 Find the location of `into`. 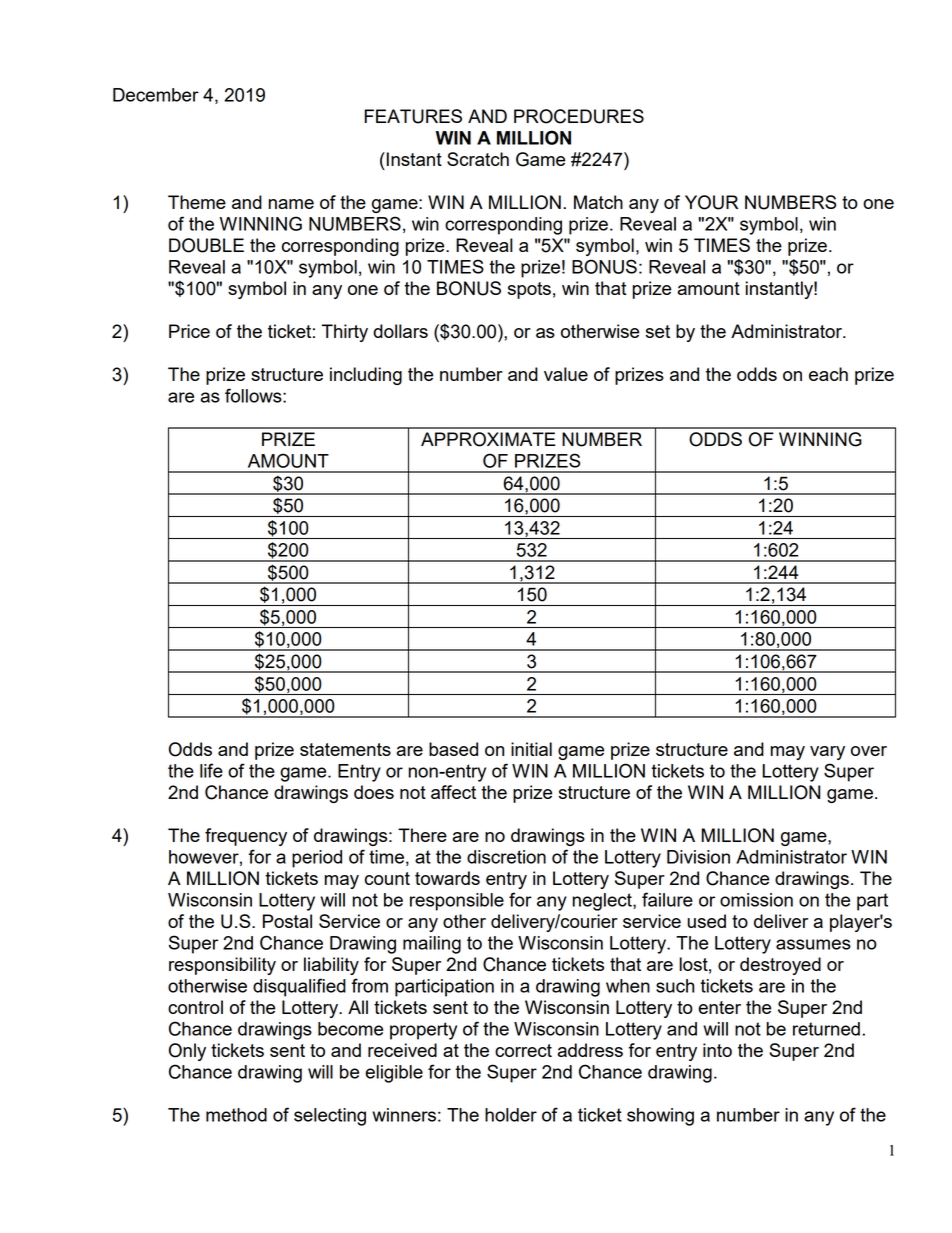

into is located at coordinates (717, 1050).
